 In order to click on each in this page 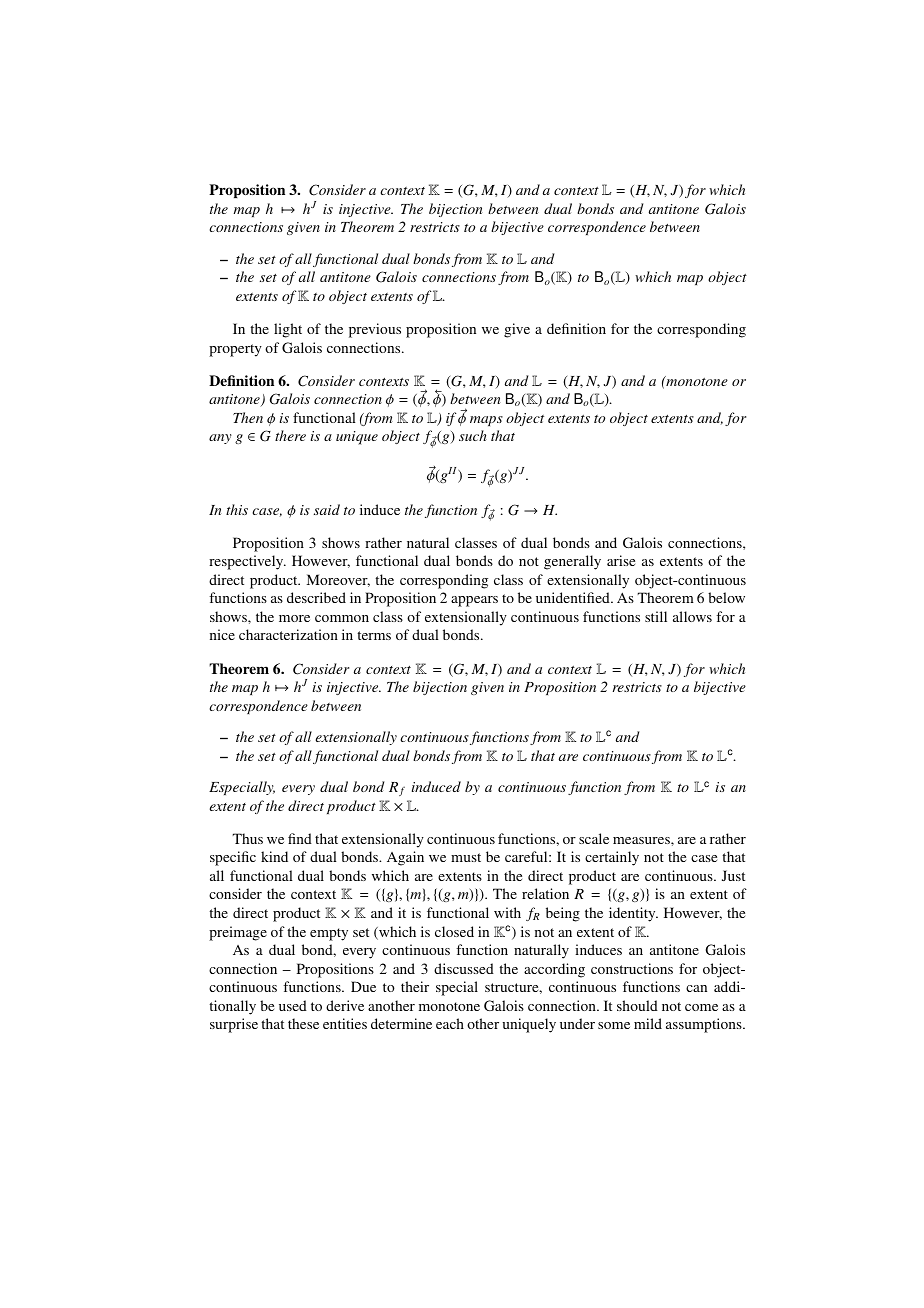, I will do `click(450, 1023)`.
